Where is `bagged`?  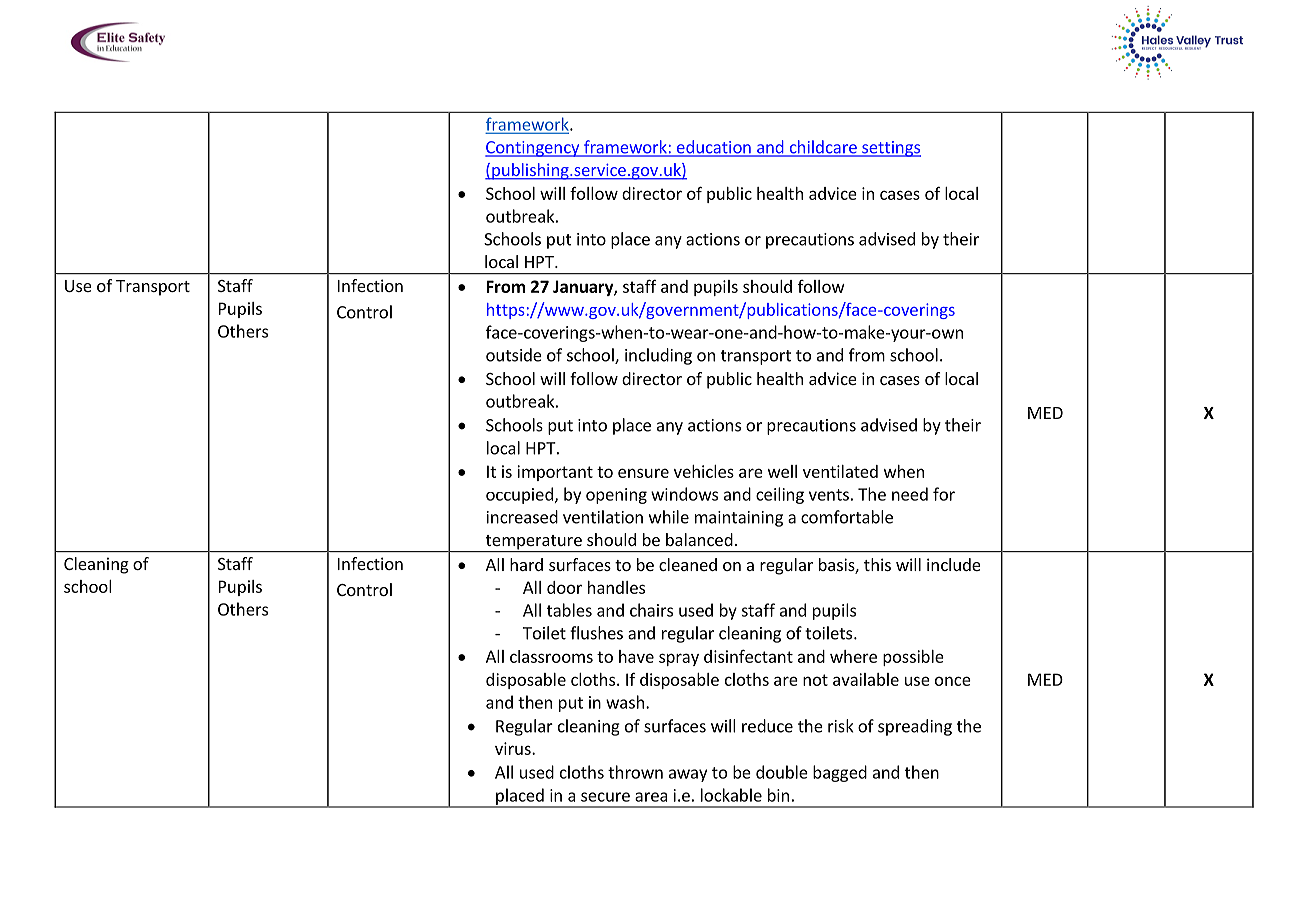 bagged is located at coordinates (840, 773).
